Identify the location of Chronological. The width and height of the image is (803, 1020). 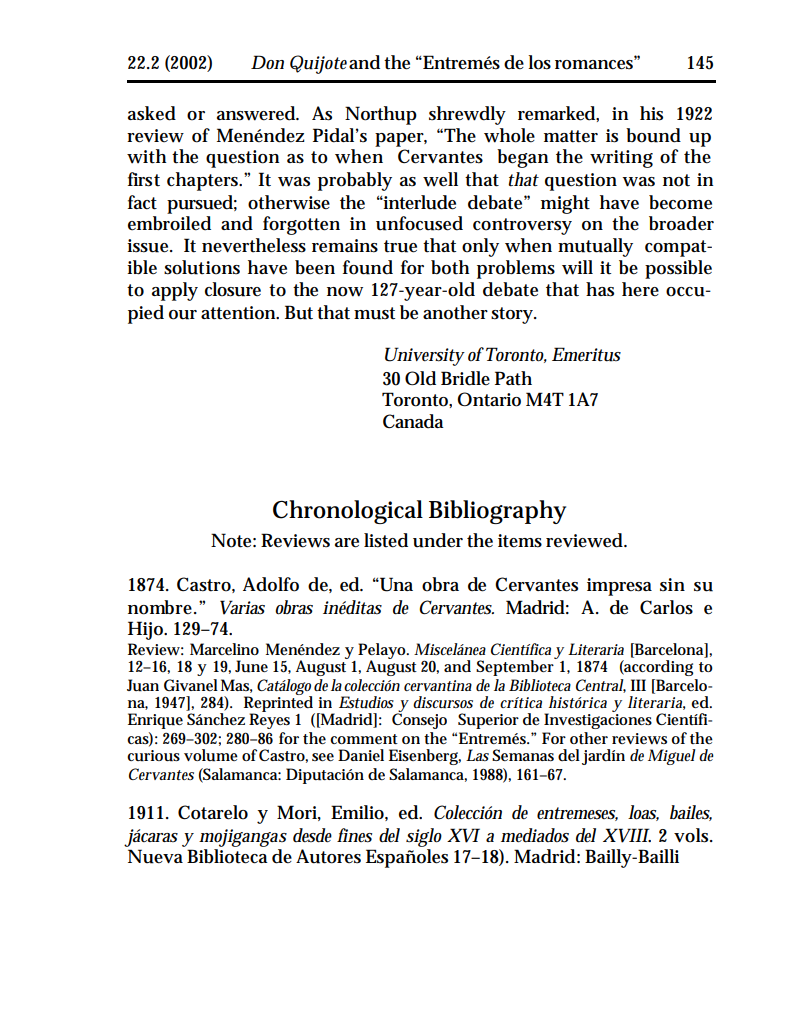
(348, 512).
